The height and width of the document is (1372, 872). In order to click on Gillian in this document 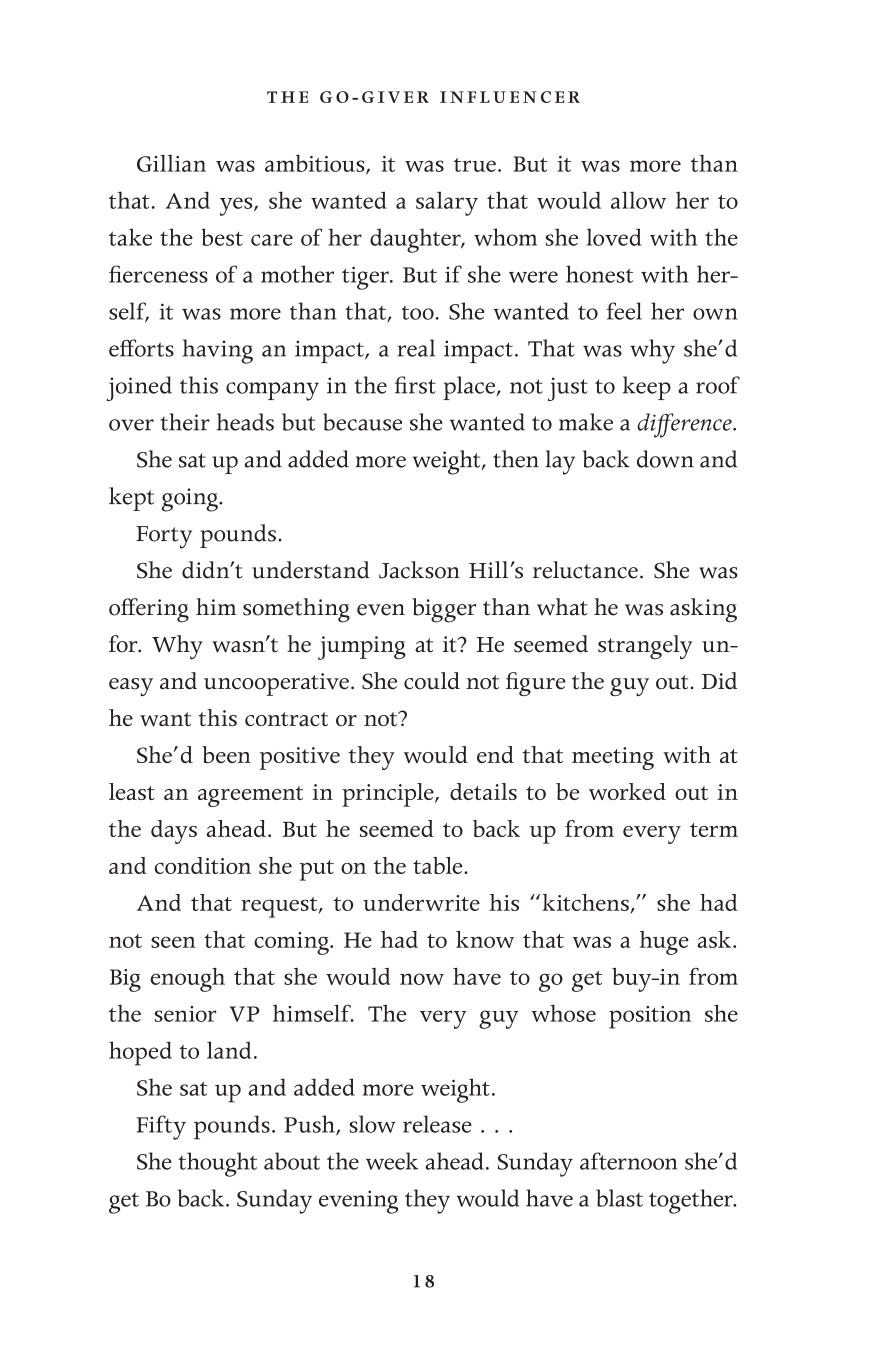, I will do `click(171, 163)`.
